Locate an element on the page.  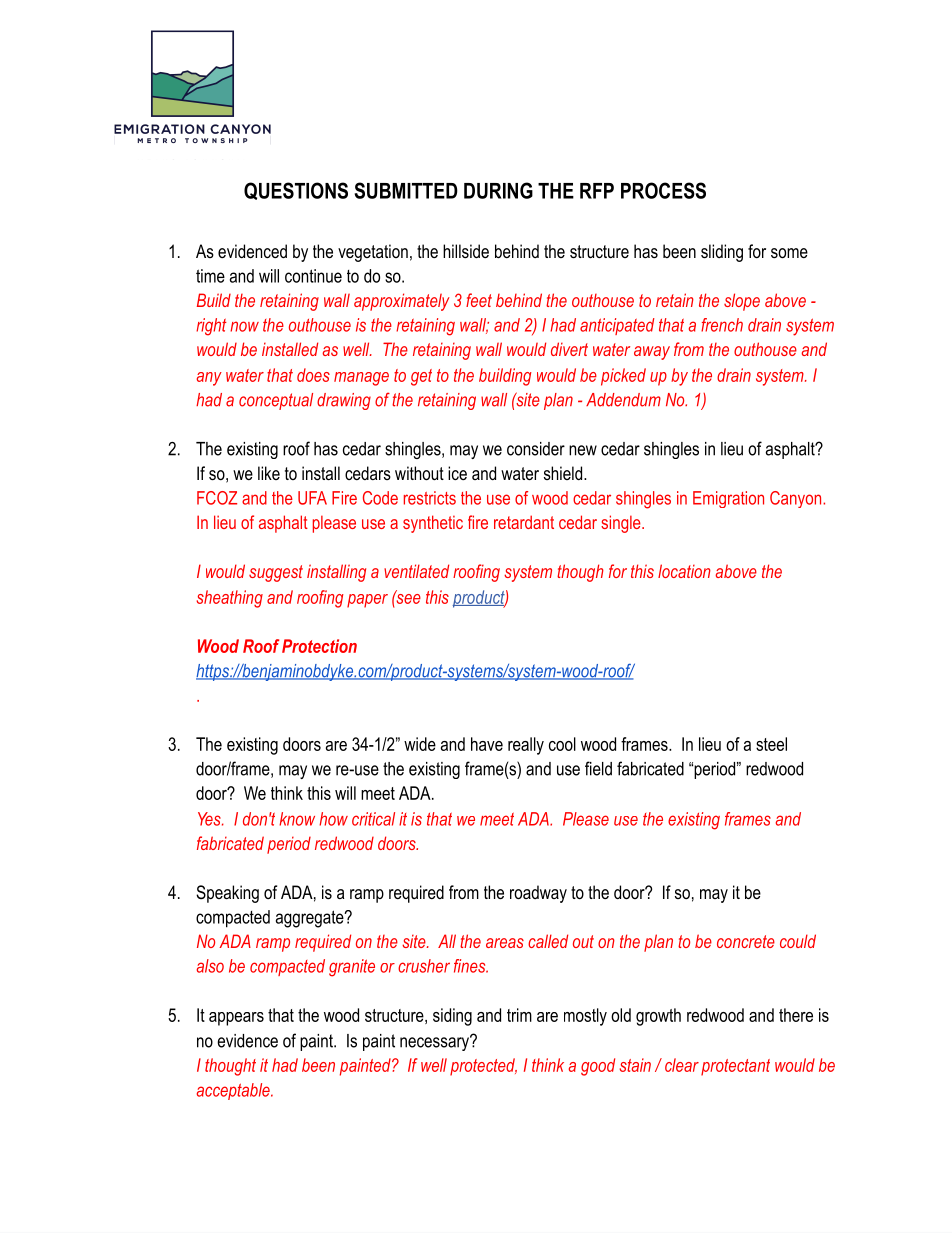
Protection is located at coordinates (319, 646).
